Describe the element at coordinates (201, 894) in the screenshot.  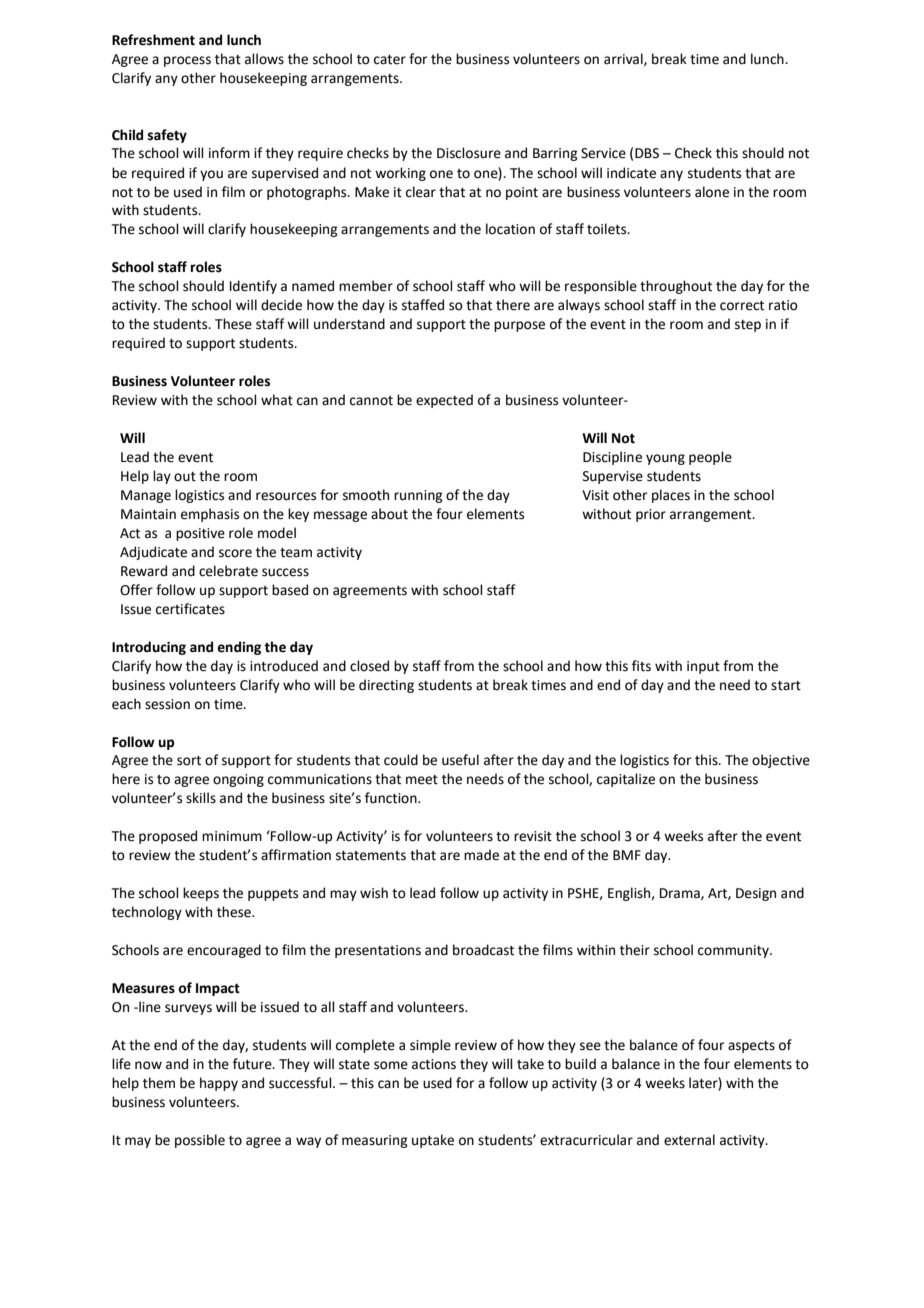
I see `keeps` at that location.
